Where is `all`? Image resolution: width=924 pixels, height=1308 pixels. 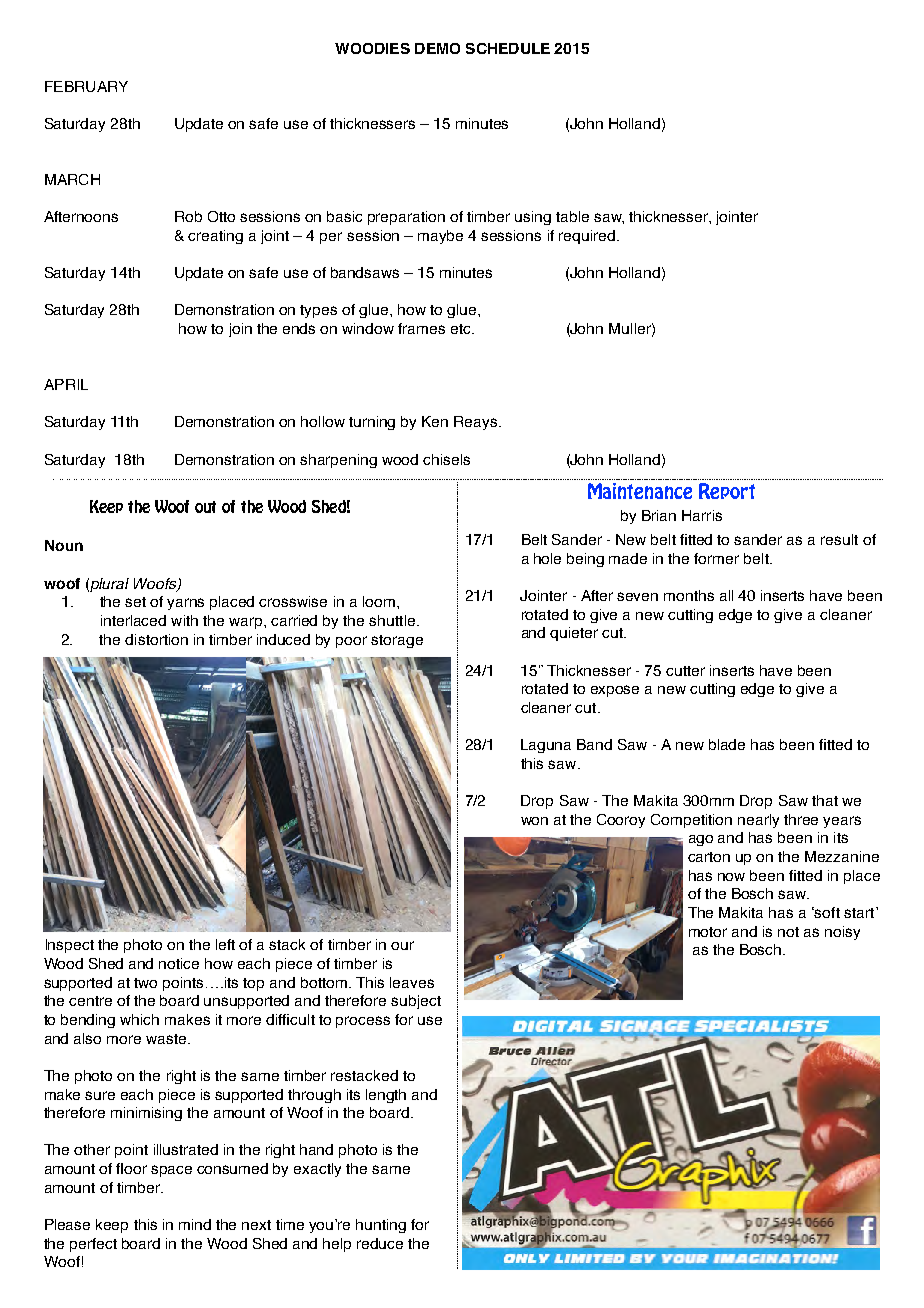
all is located at coordinates (726, 595).
